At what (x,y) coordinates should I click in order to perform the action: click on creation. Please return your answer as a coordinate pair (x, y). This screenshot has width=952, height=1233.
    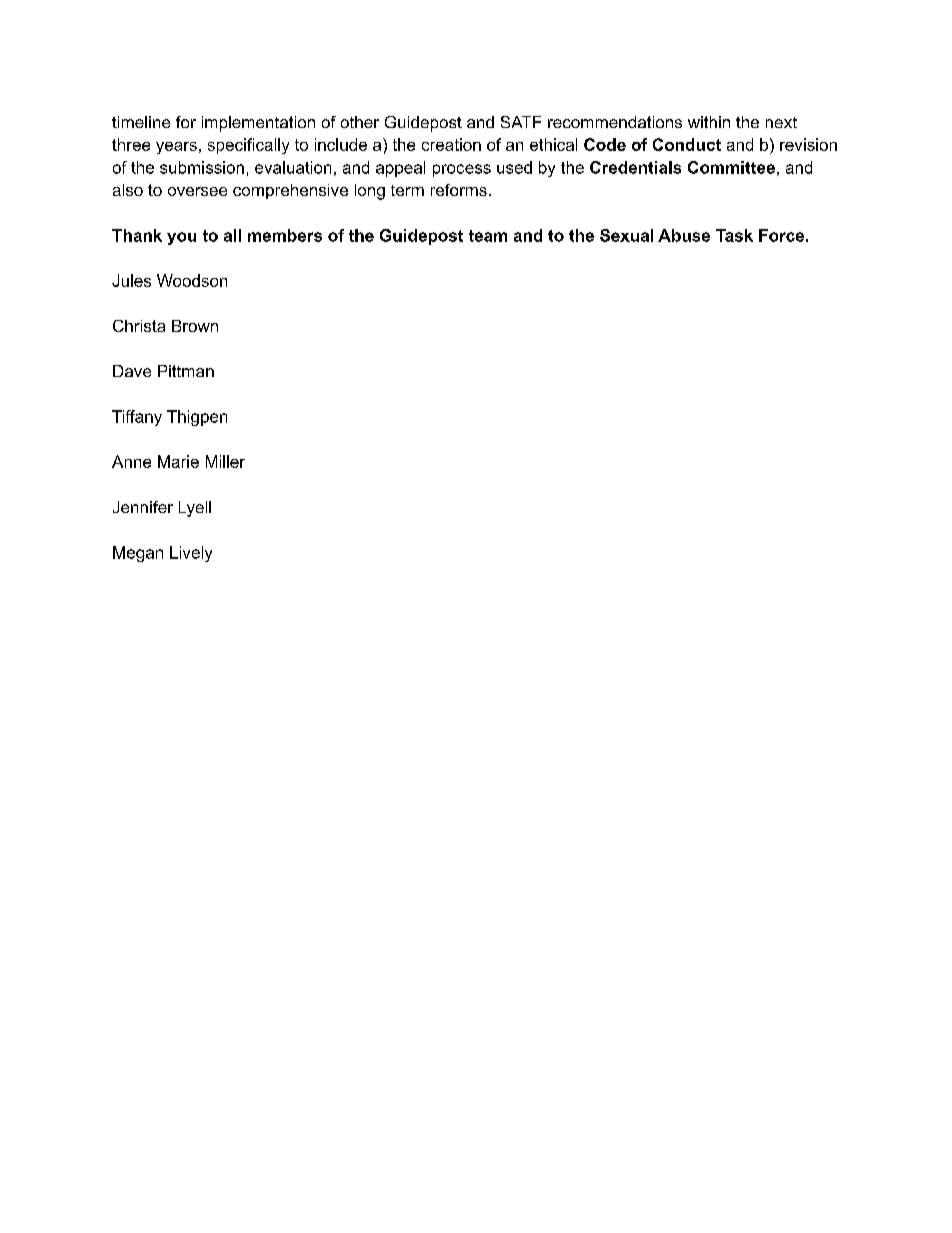
    Looking at the image, I should click on (451, 144).
